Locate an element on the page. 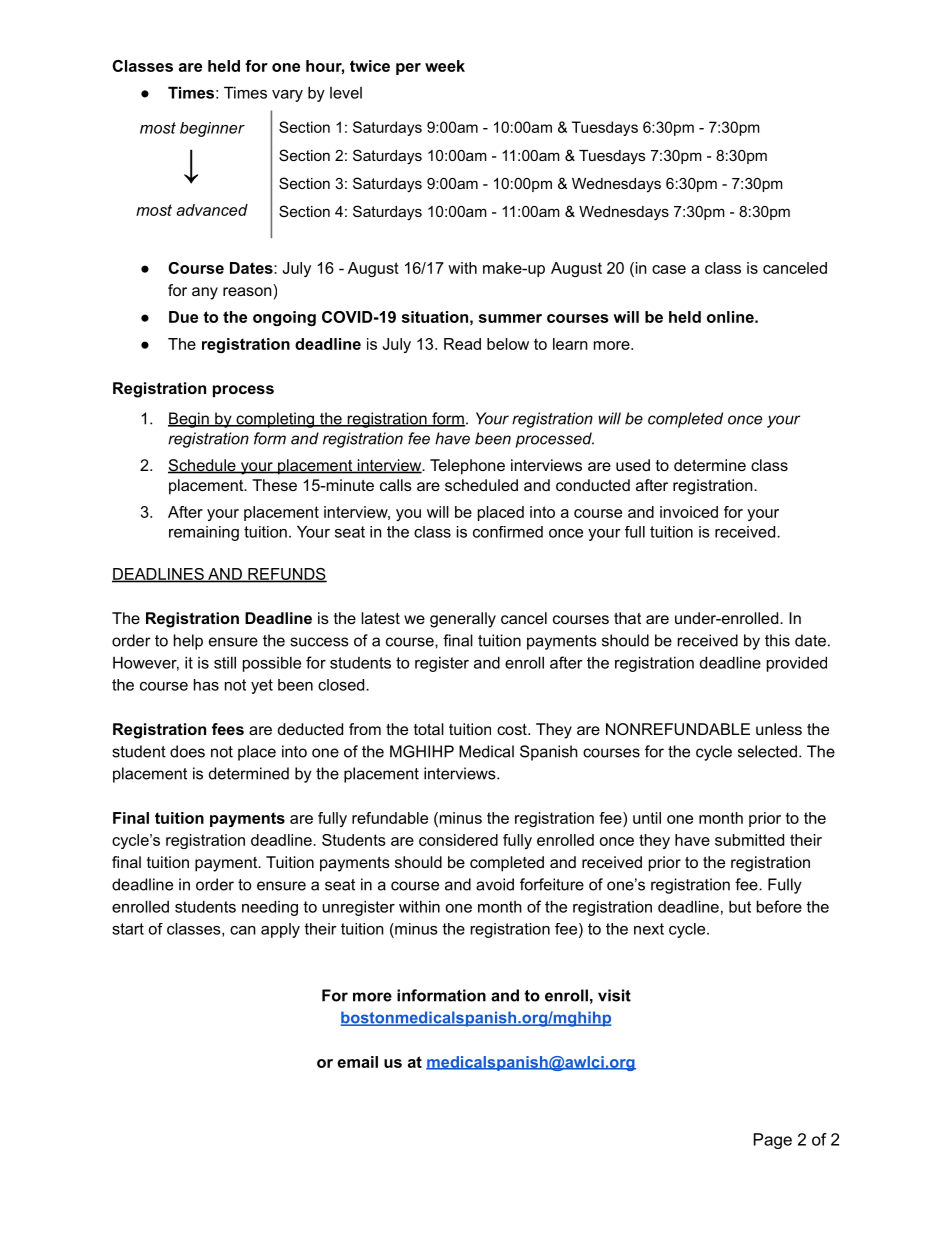 Image resolution: width=952 pixels, height=1233 pixels. case is located at coordinates (669, 269).
